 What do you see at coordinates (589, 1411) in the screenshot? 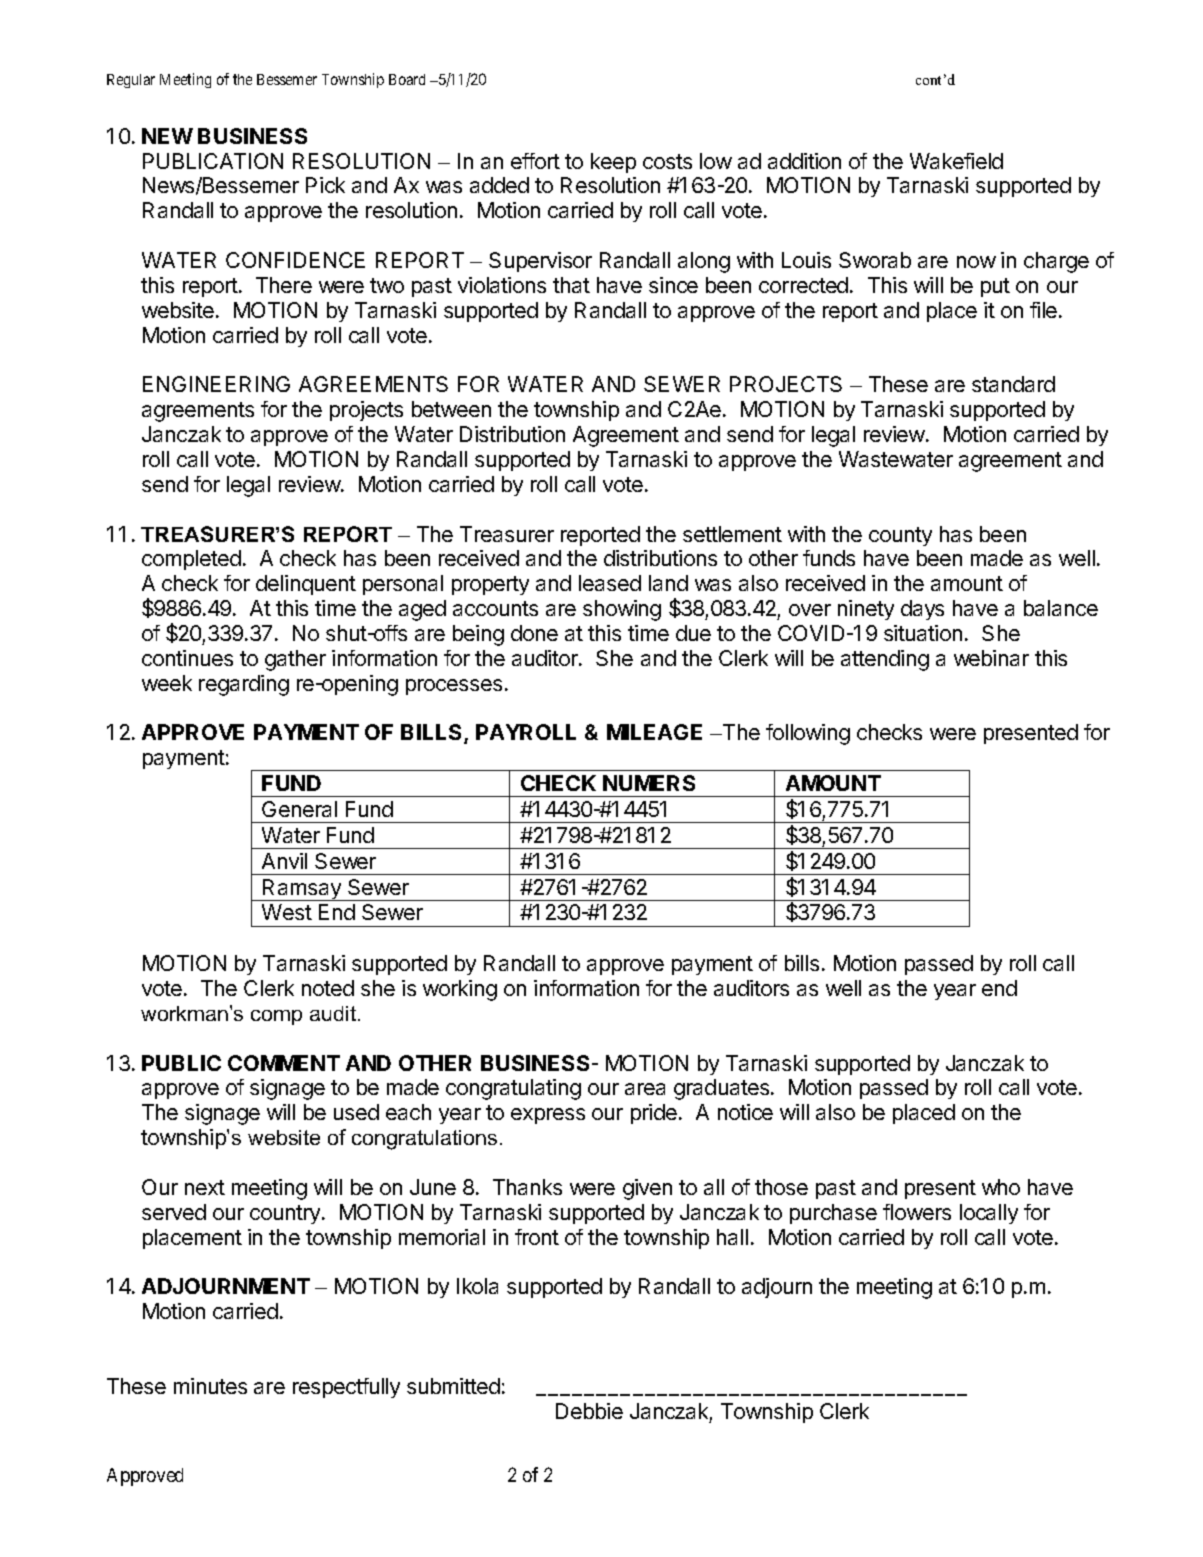
I see `Debbie` at bounding box center [589, 1411].
